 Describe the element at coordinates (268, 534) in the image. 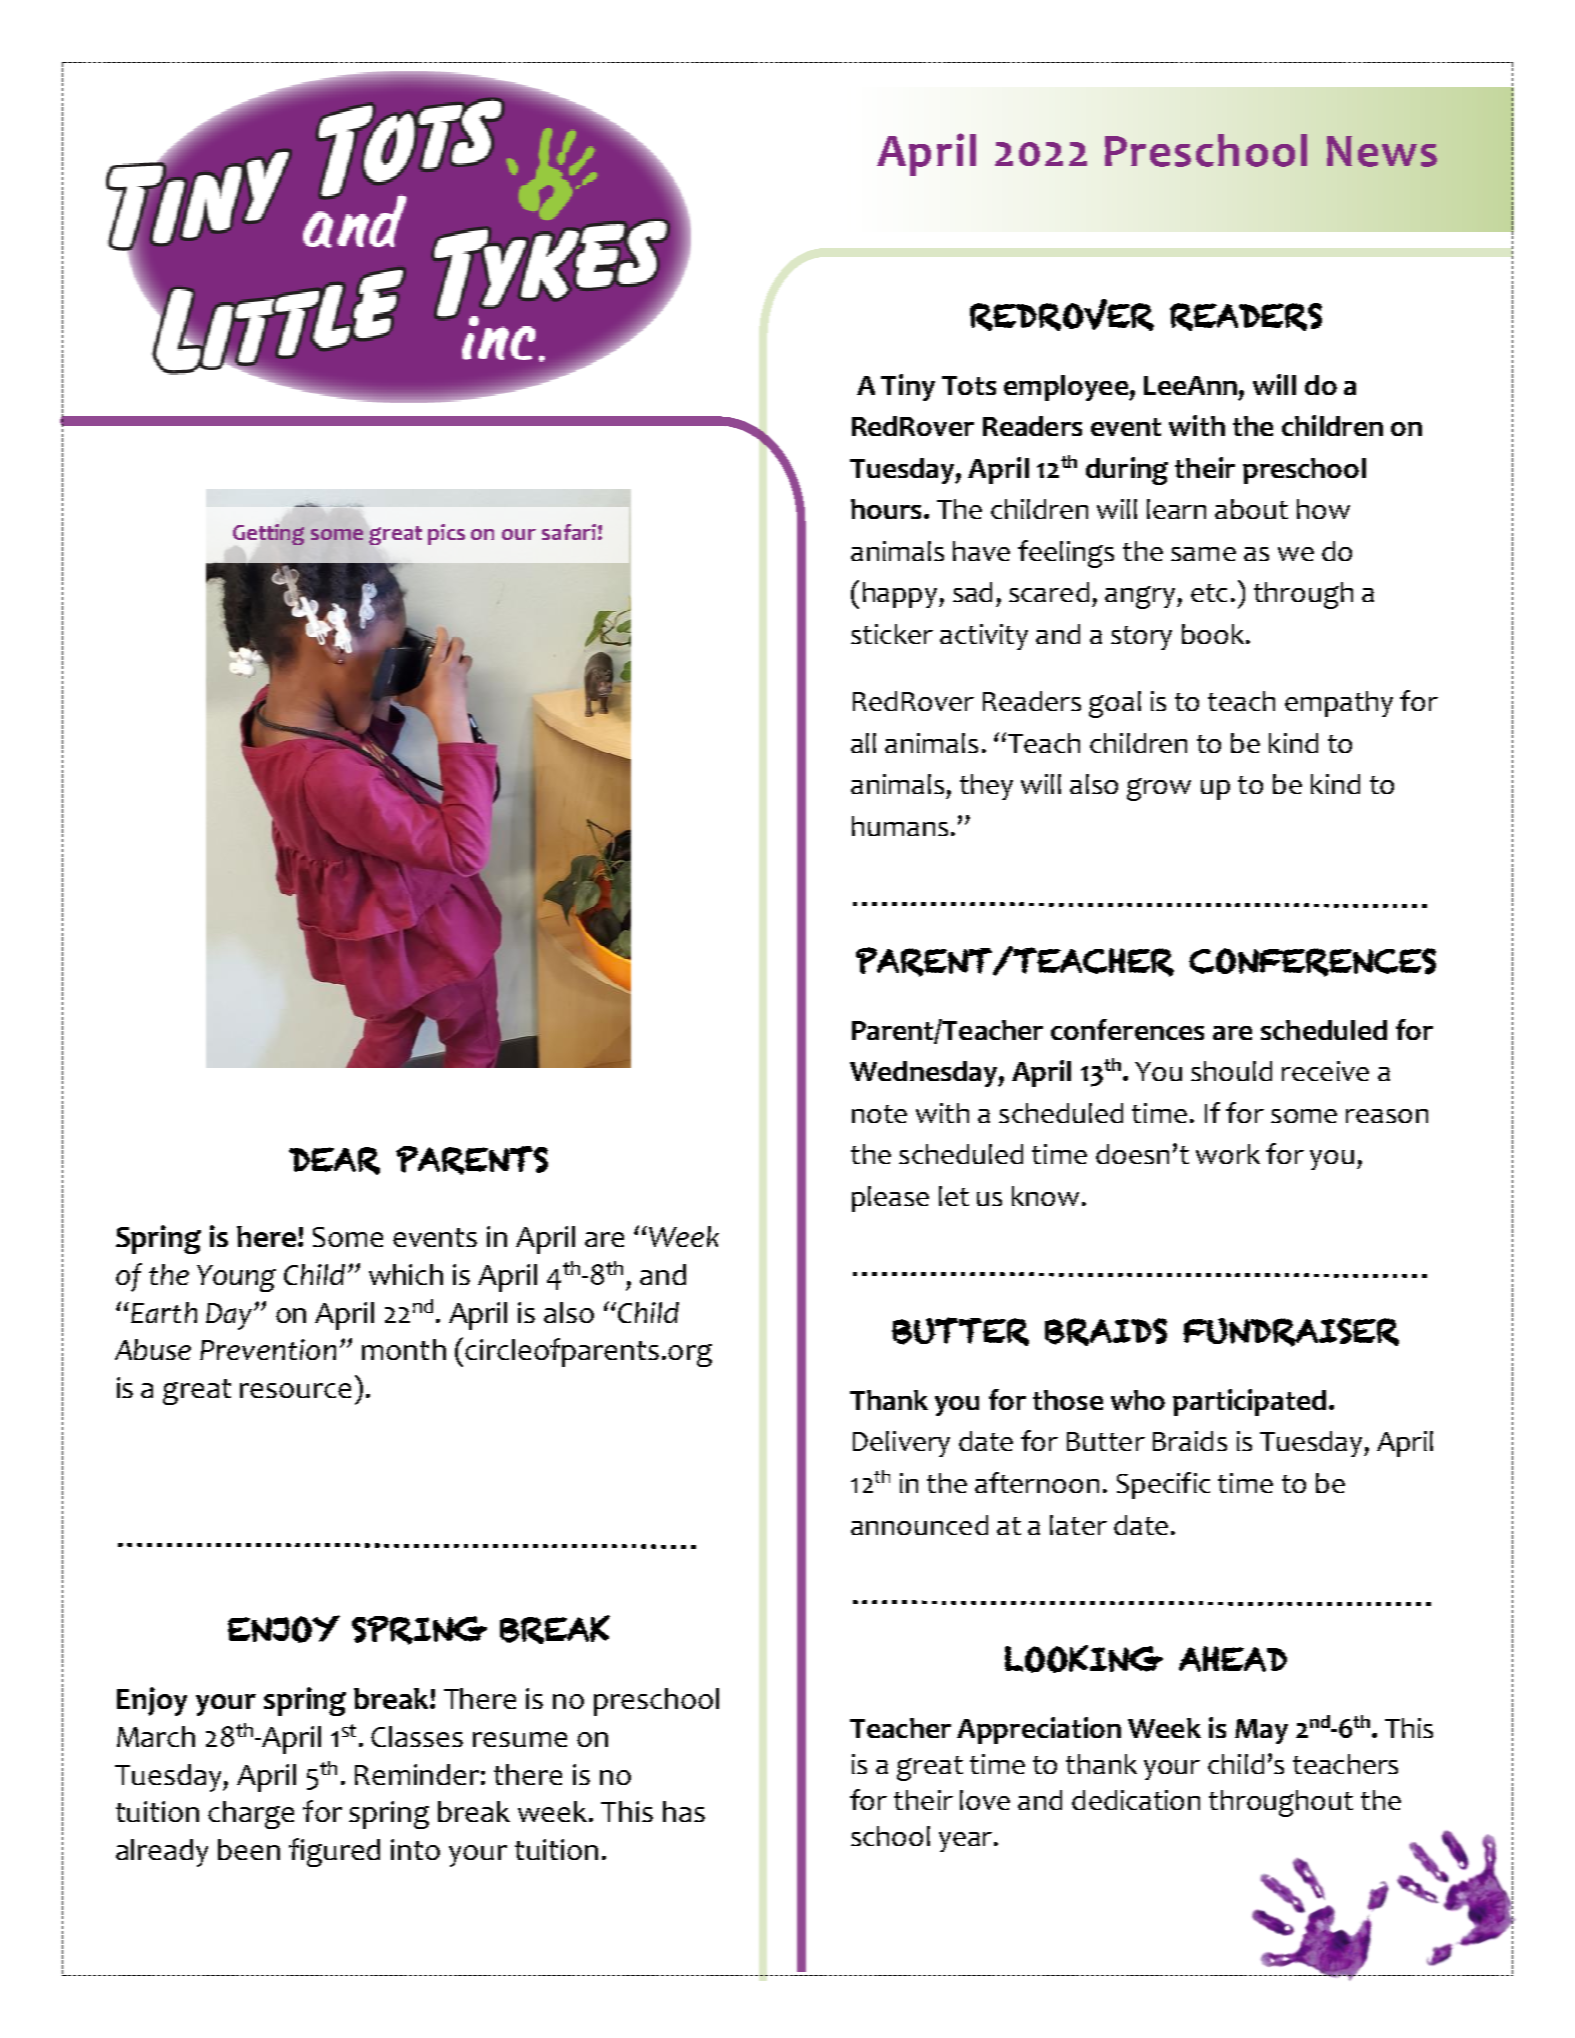

I see `Getting` at that location.
